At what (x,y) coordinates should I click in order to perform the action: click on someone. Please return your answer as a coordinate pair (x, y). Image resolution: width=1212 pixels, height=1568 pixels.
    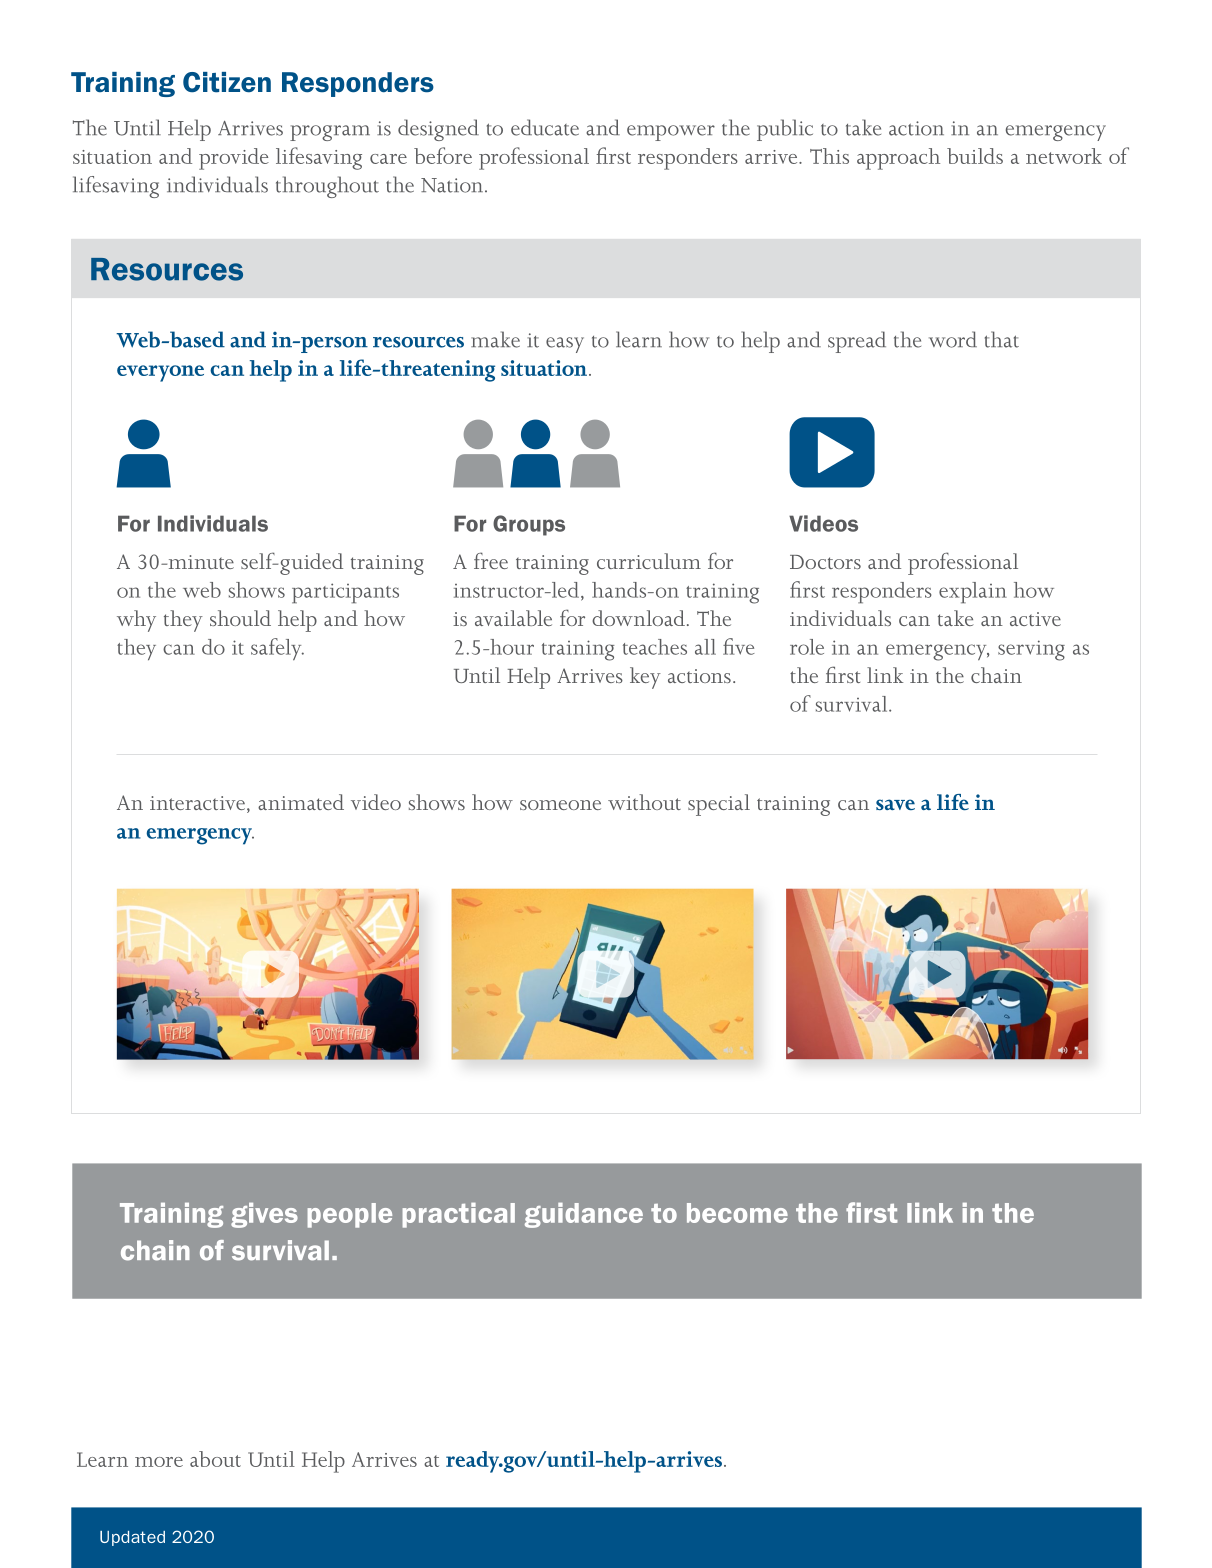
    Looking at the image, I should click on (560, 805).
